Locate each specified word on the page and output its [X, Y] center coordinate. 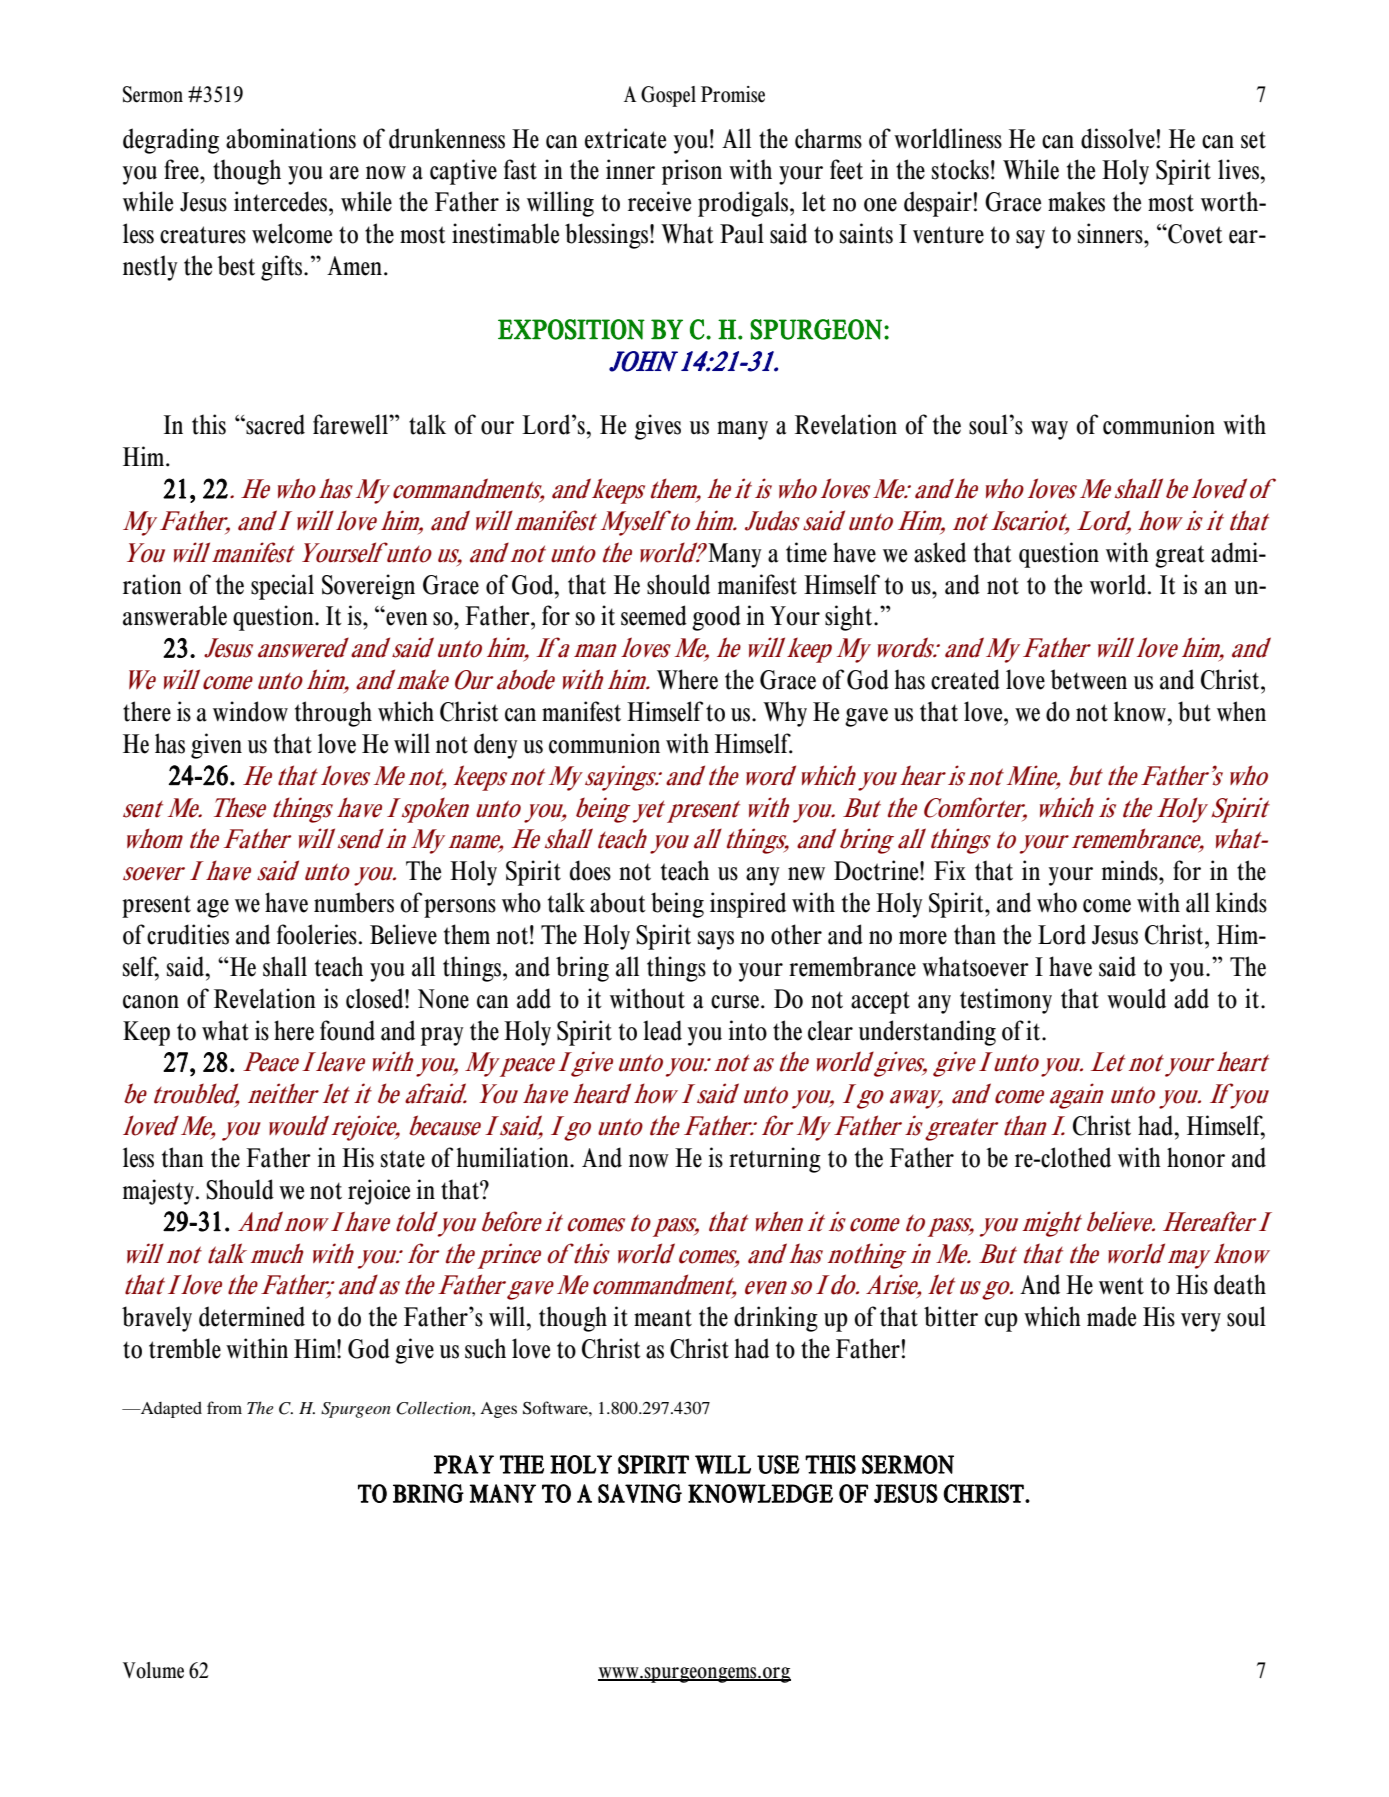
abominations [291, 138]
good [716, 618]
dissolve [1118, 138]
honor [1196, 1157]
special [282, 587]
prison [692, 172]
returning [775, 1160]
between [1088, 679]
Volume [153, 1670]
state [403, 1159]
